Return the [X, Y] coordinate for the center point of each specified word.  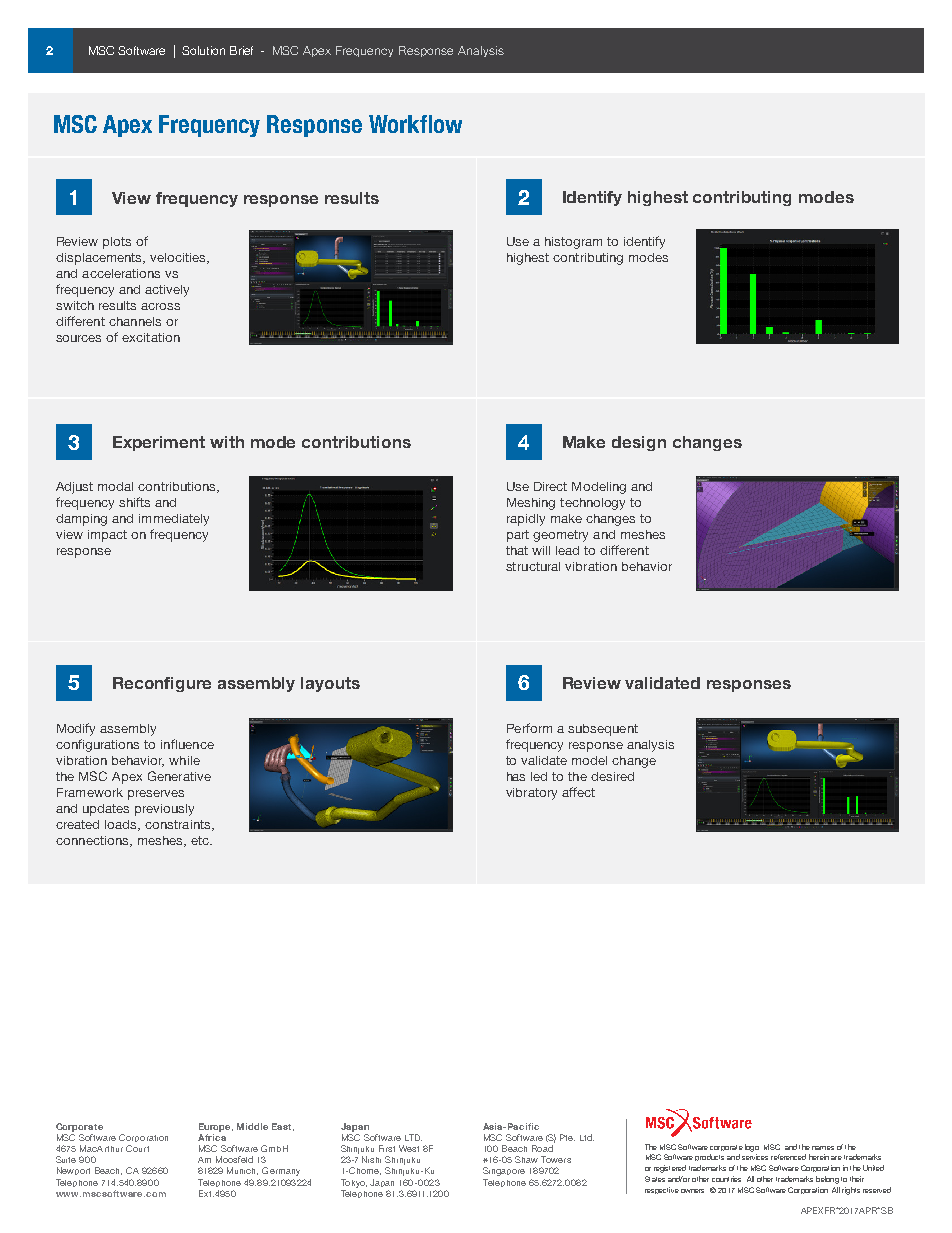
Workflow [415, 124]
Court [137, 1148]
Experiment [159, 443]
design [639, 443]
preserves [156, 795]
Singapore [504, 1171]
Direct [550, 486]
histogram [573, 243]
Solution [203, 50]
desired [612, 776]
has [516, 776]
